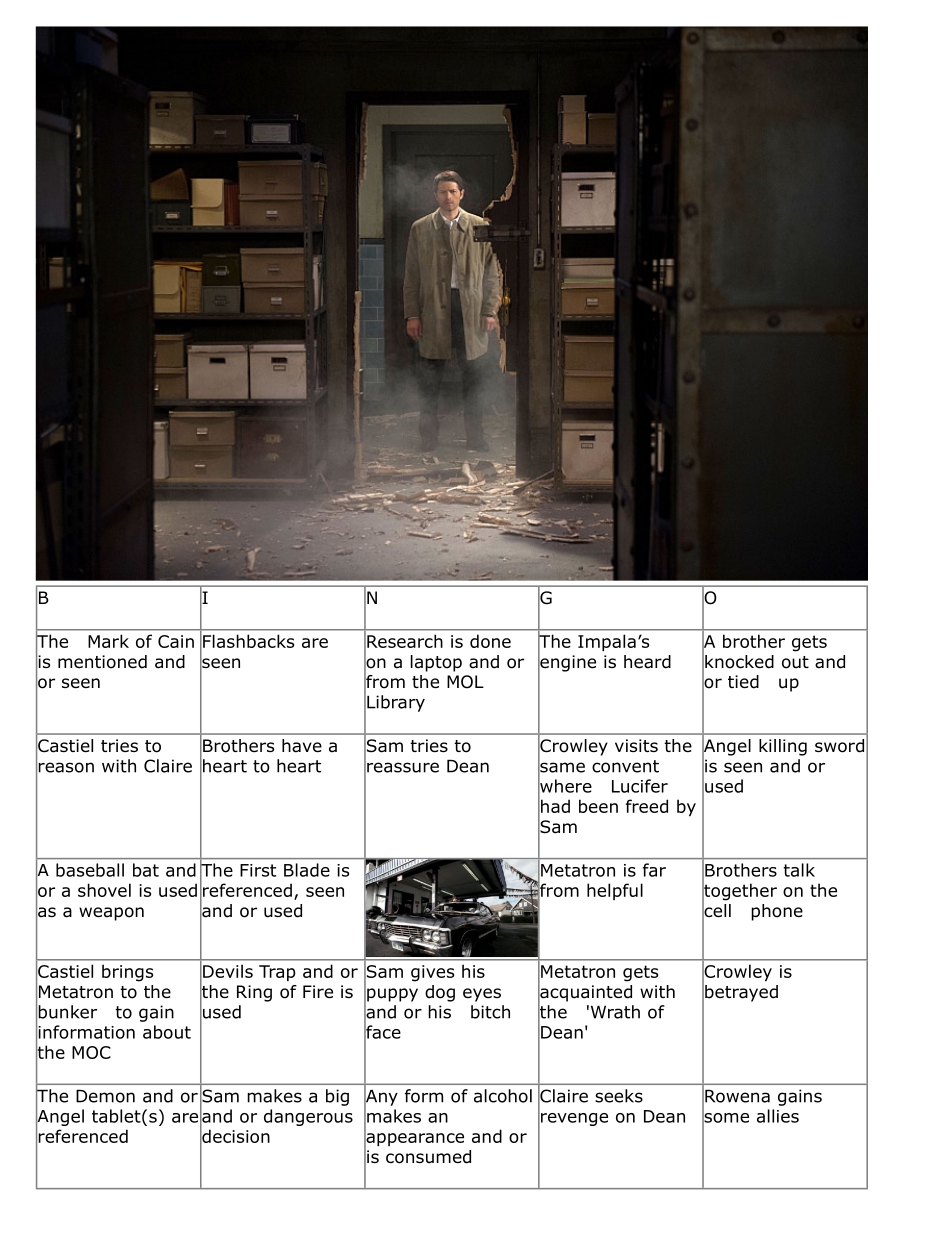 This screenshot has height=1233, width=952. Describe the element at coordinates (640, 786) in the screenshot. I see `Lucifer` at that location.
